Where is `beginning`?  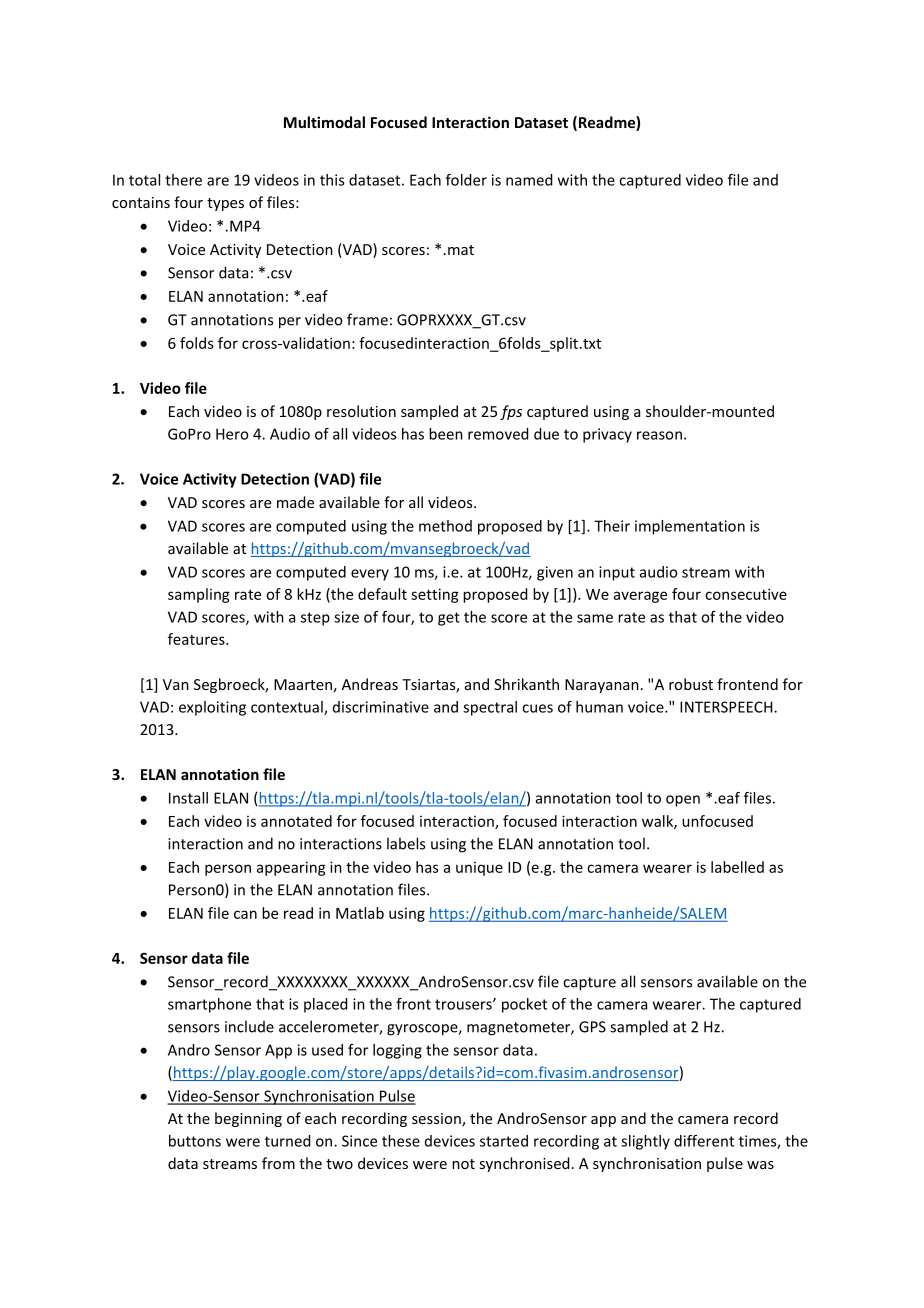 beginning is located at coordinates (248, 1119).
